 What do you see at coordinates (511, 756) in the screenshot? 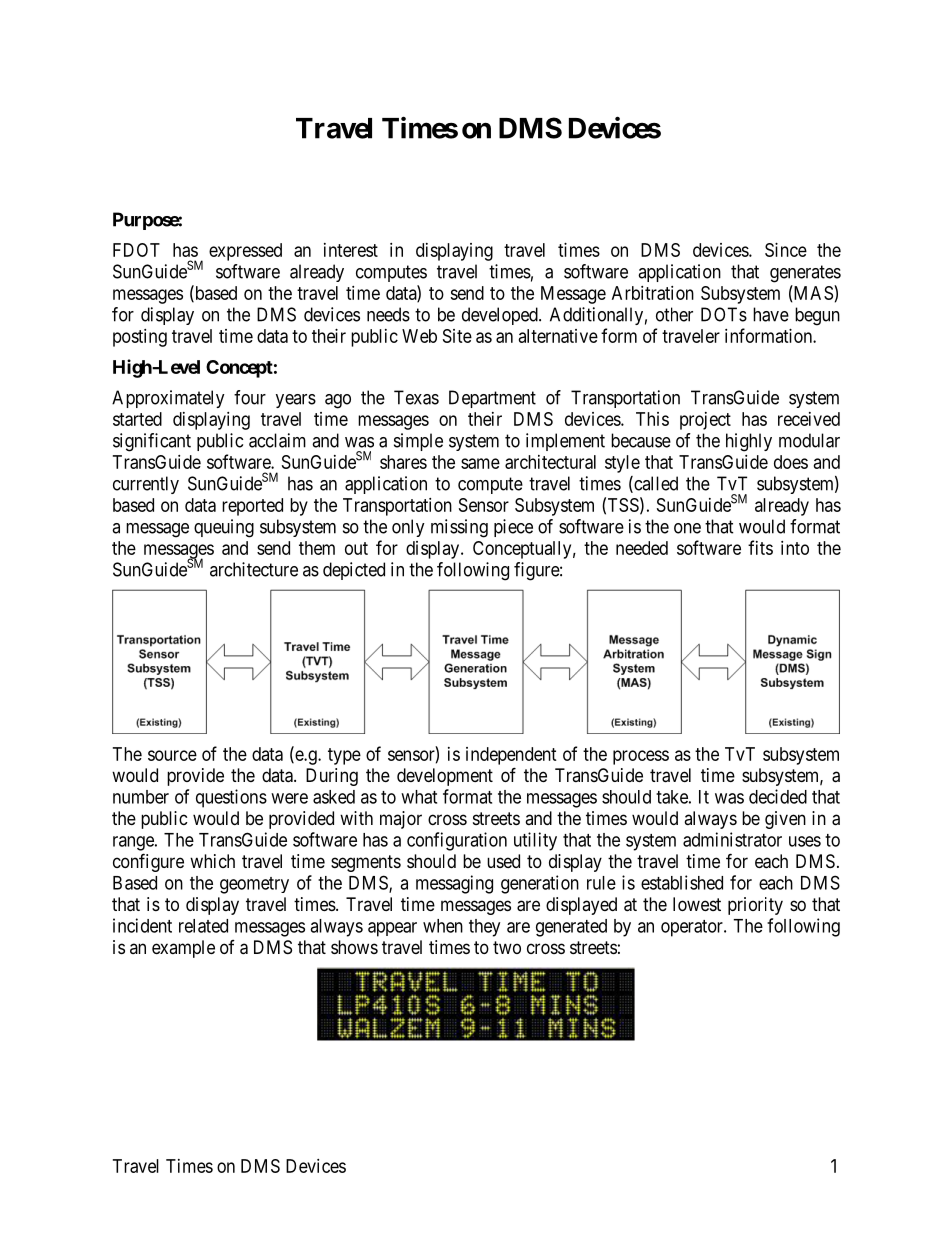
I see `independent` at bounding box center [511, 756].
